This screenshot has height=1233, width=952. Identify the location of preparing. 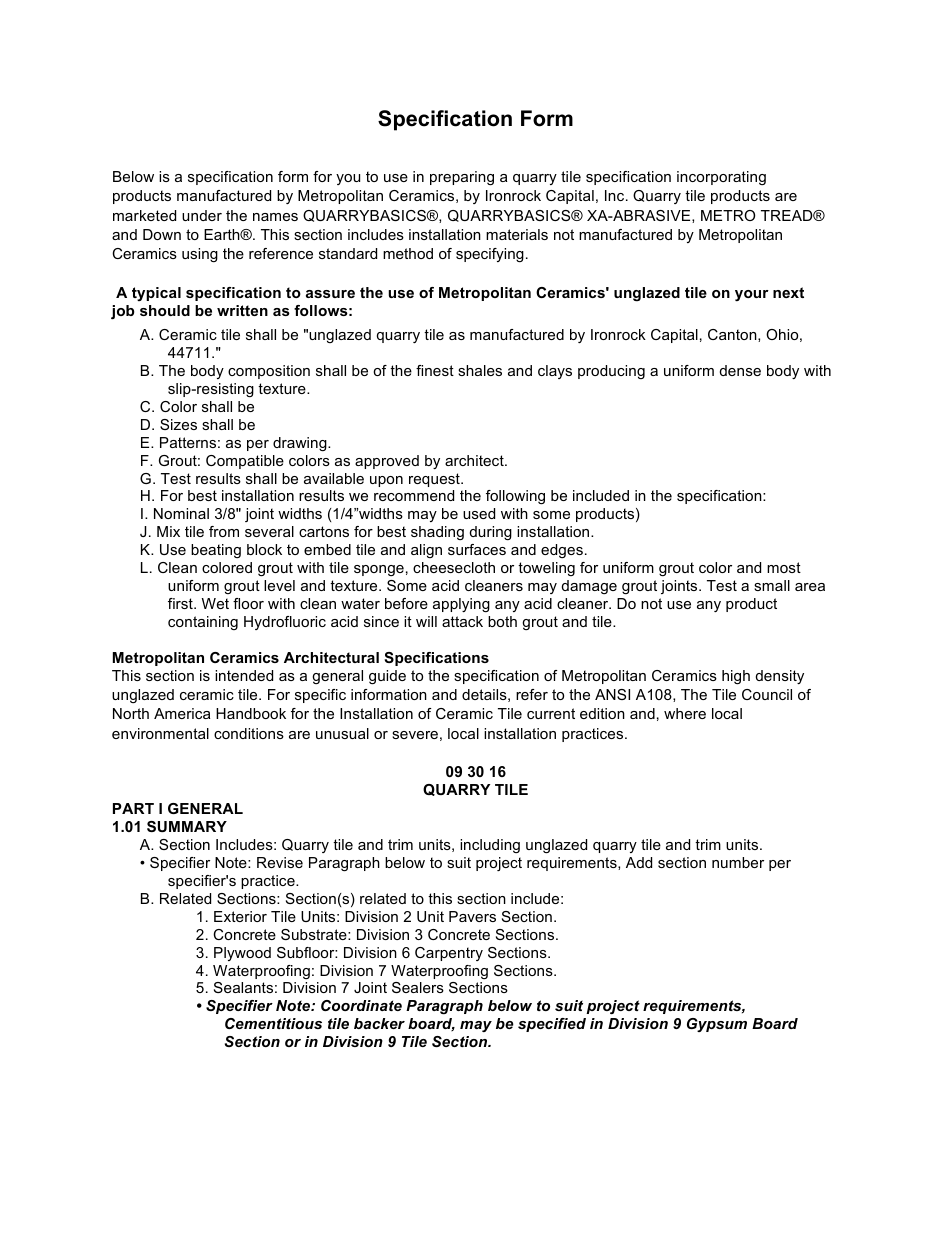
(462, 178).
